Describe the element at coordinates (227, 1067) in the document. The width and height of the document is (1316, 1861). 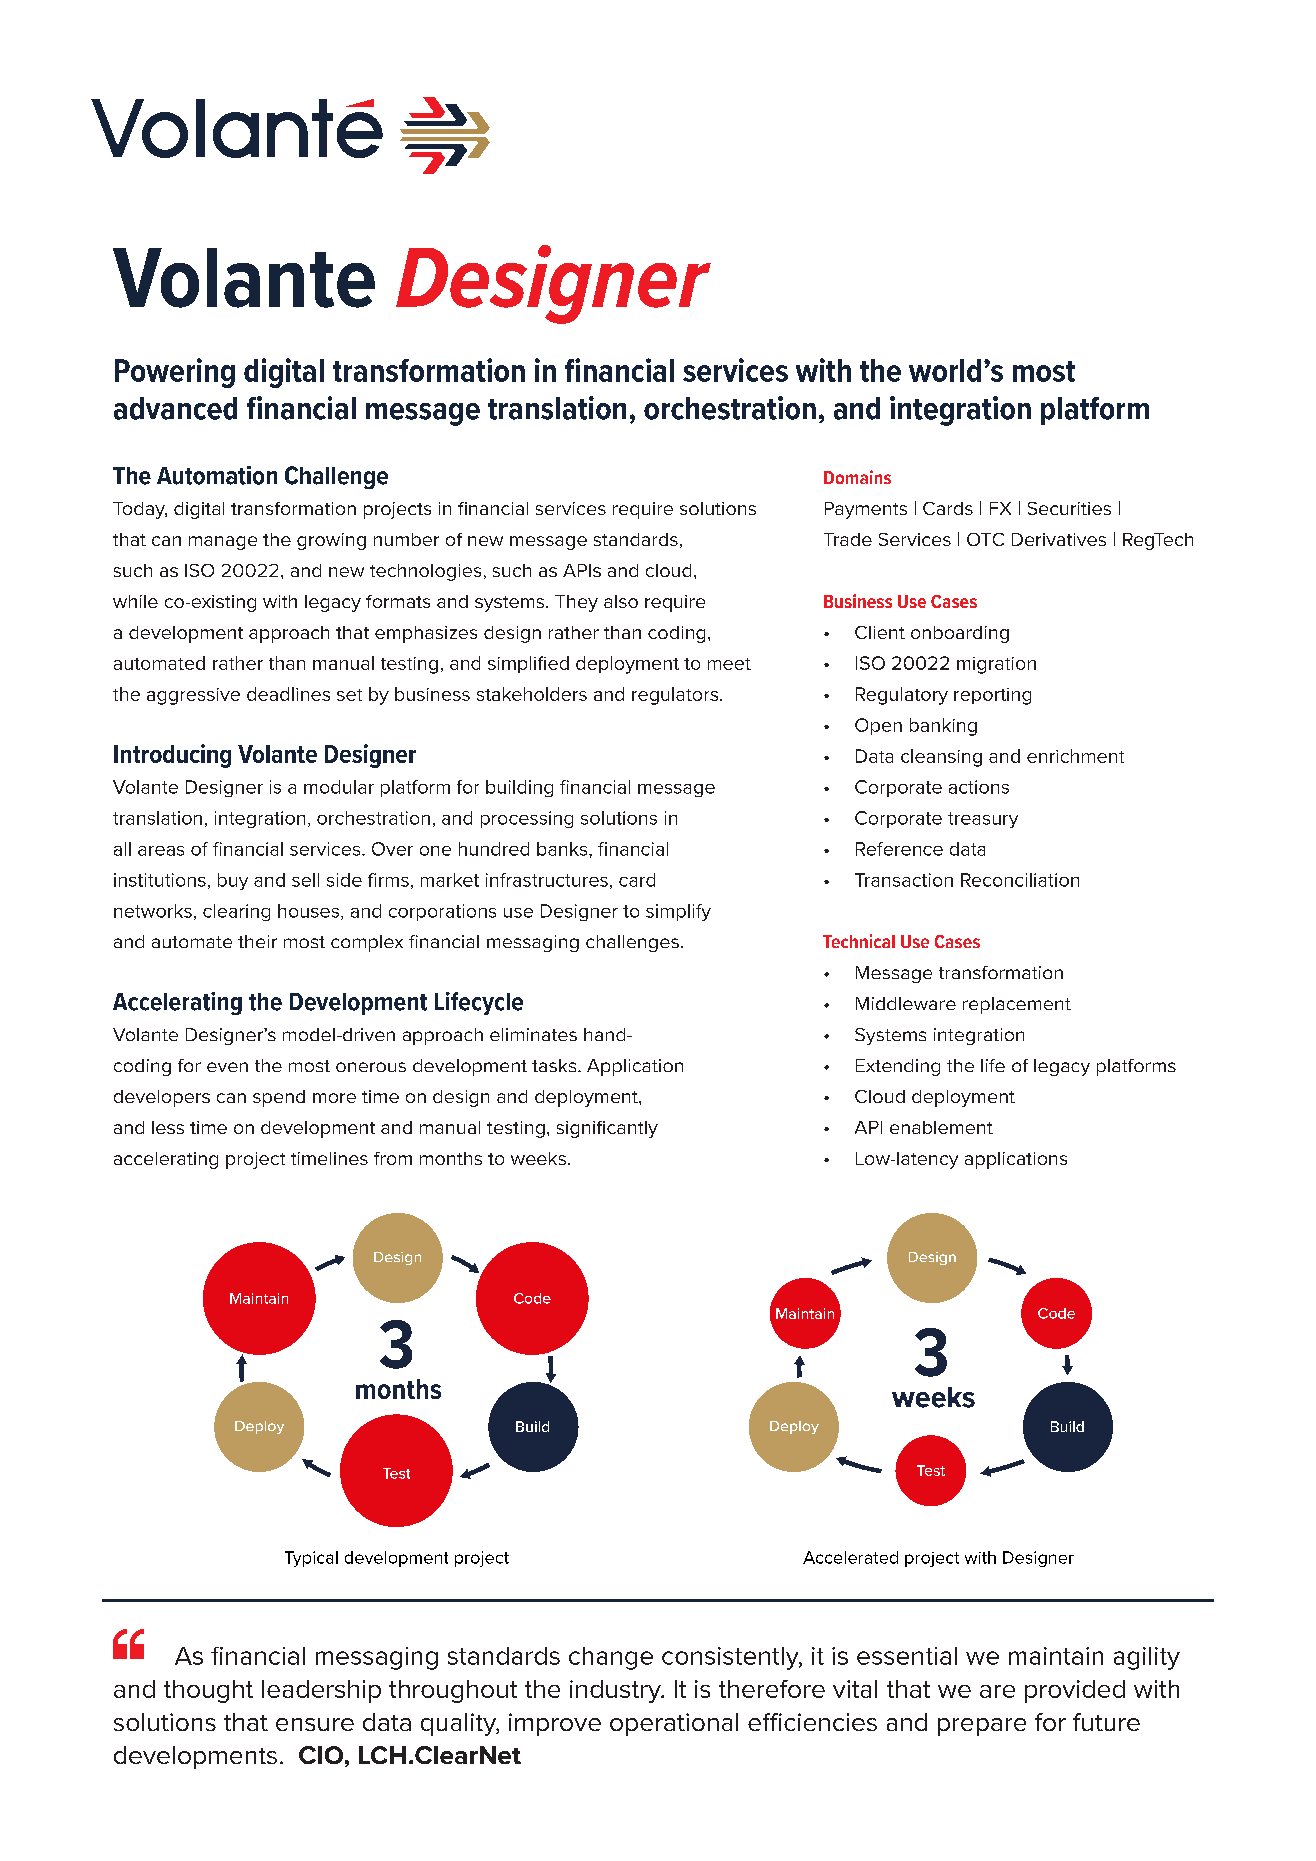
I see `even` at that location.
